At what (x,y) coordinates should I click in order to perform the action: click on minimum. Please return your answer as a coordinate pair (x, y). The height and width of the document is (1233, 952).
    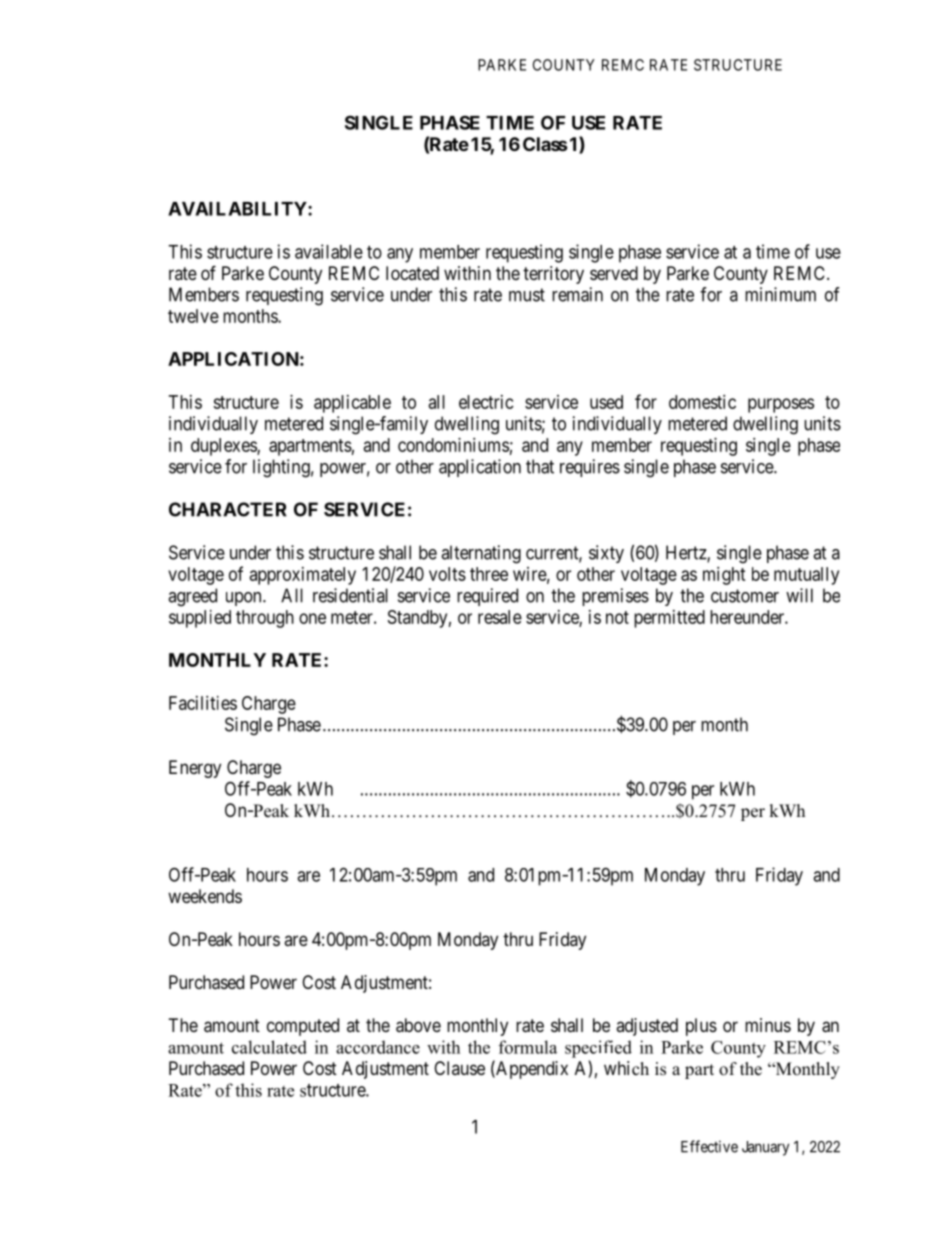
    Looking at the image, I should click on (780, 294).
